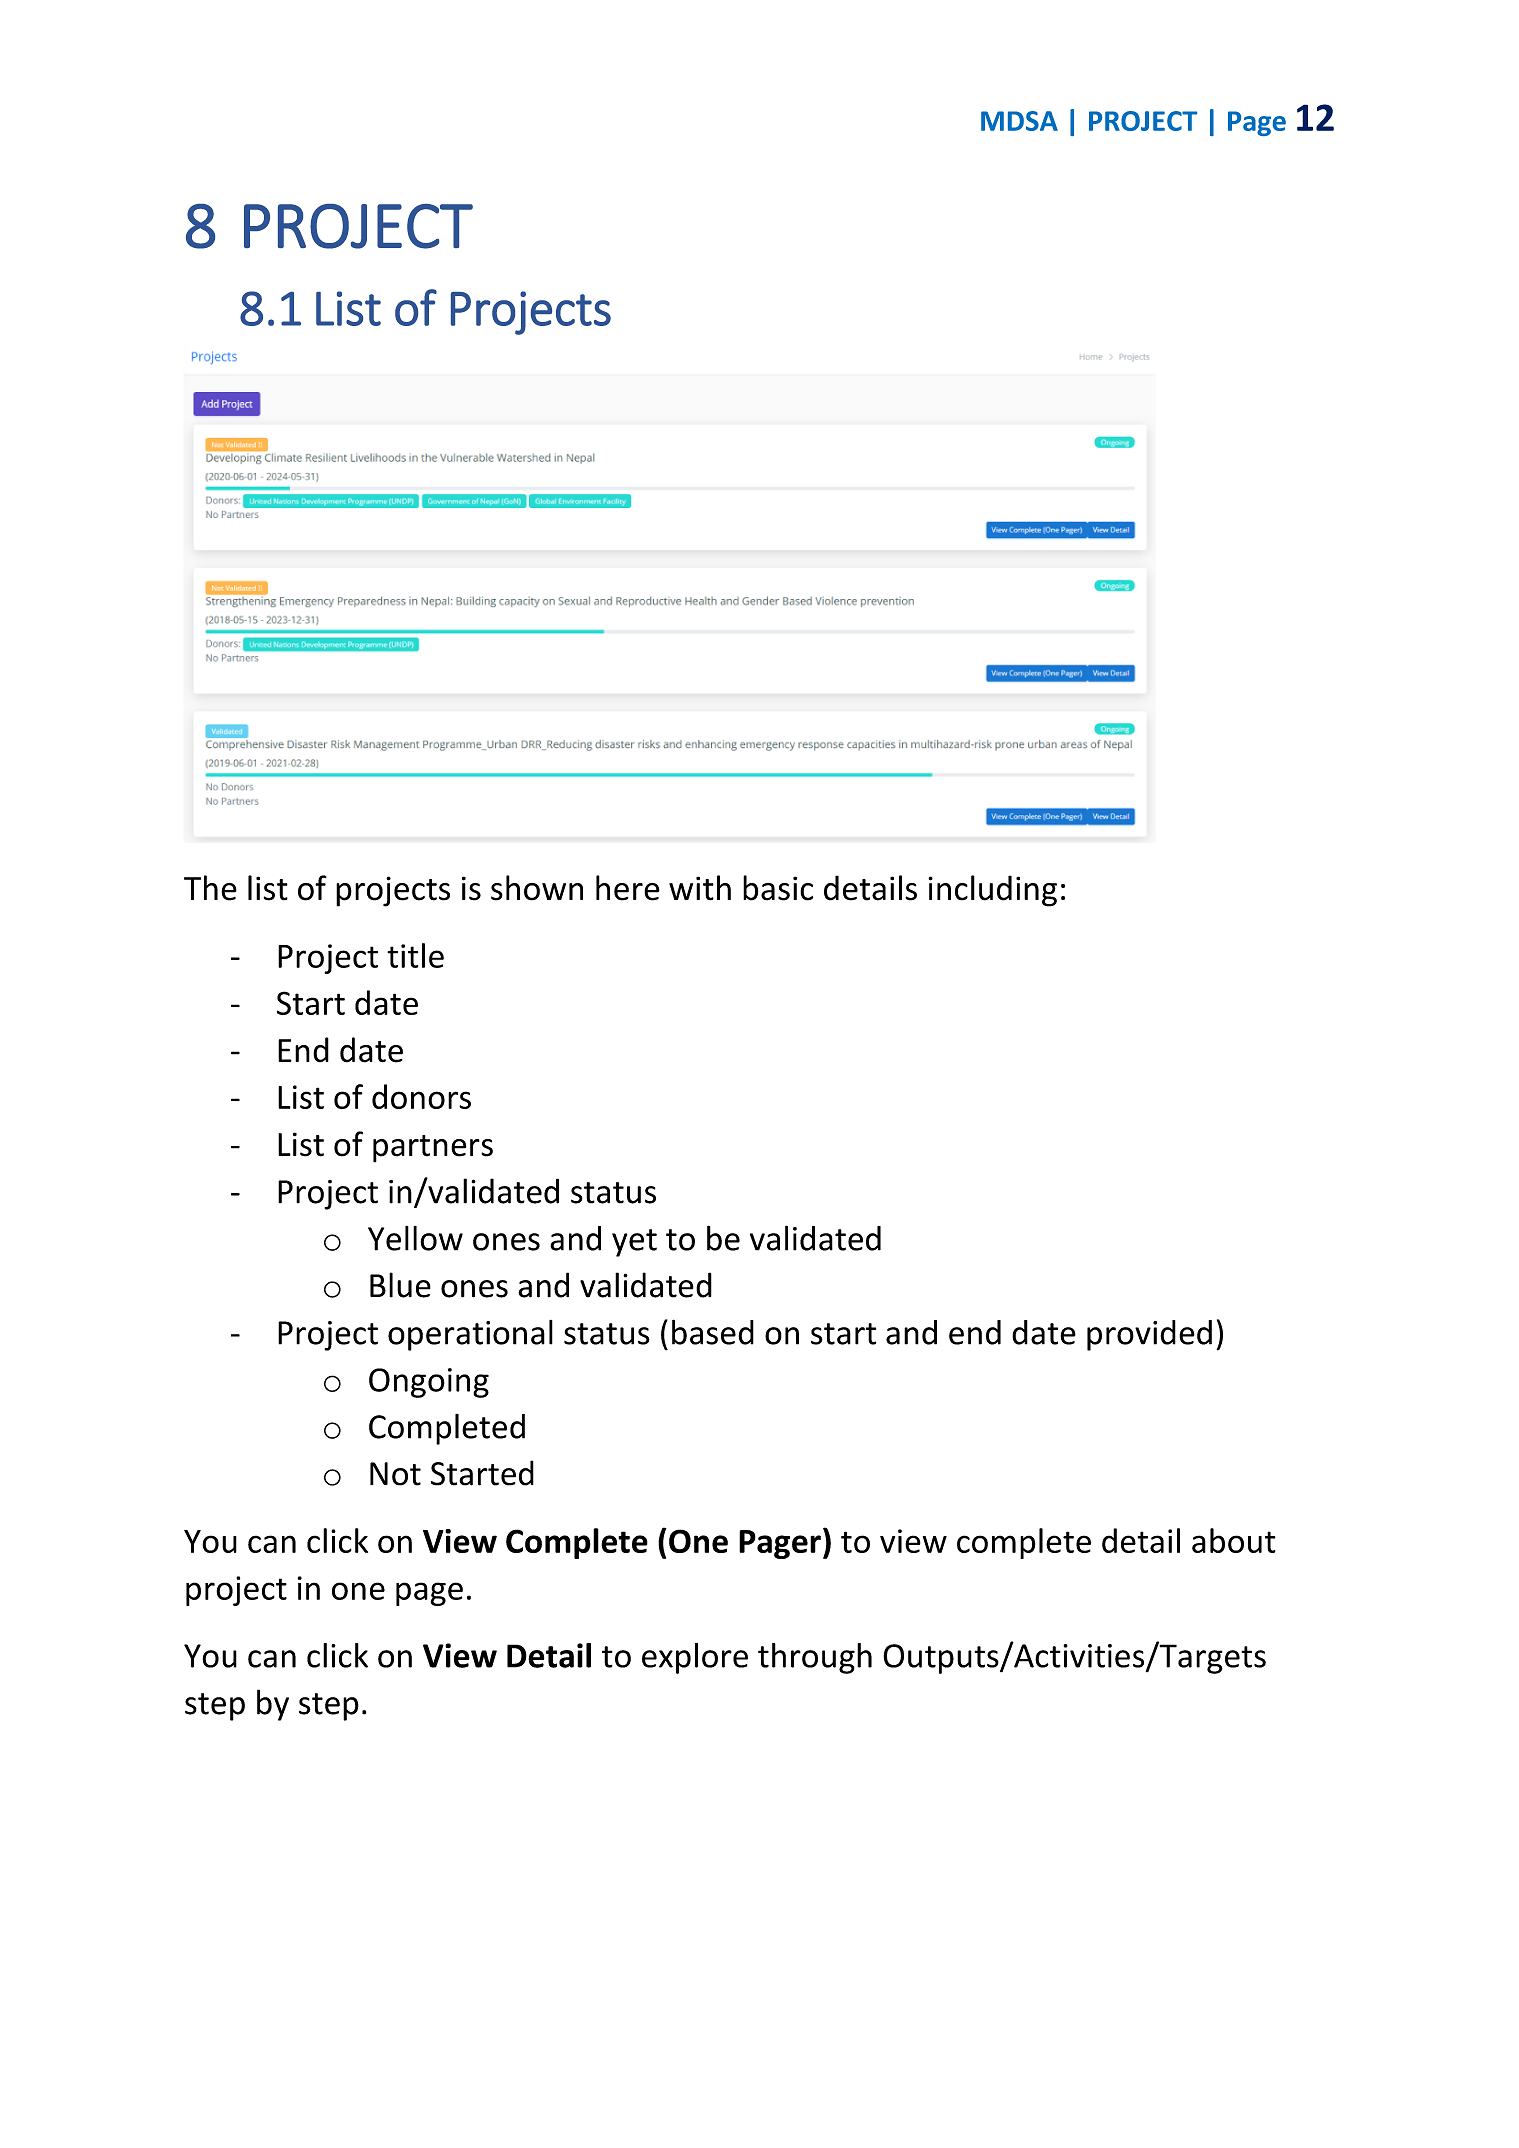  What do you see at coordinates (421, 1096) in the document?
I see `donors` at bounding box center [421, 1096].
